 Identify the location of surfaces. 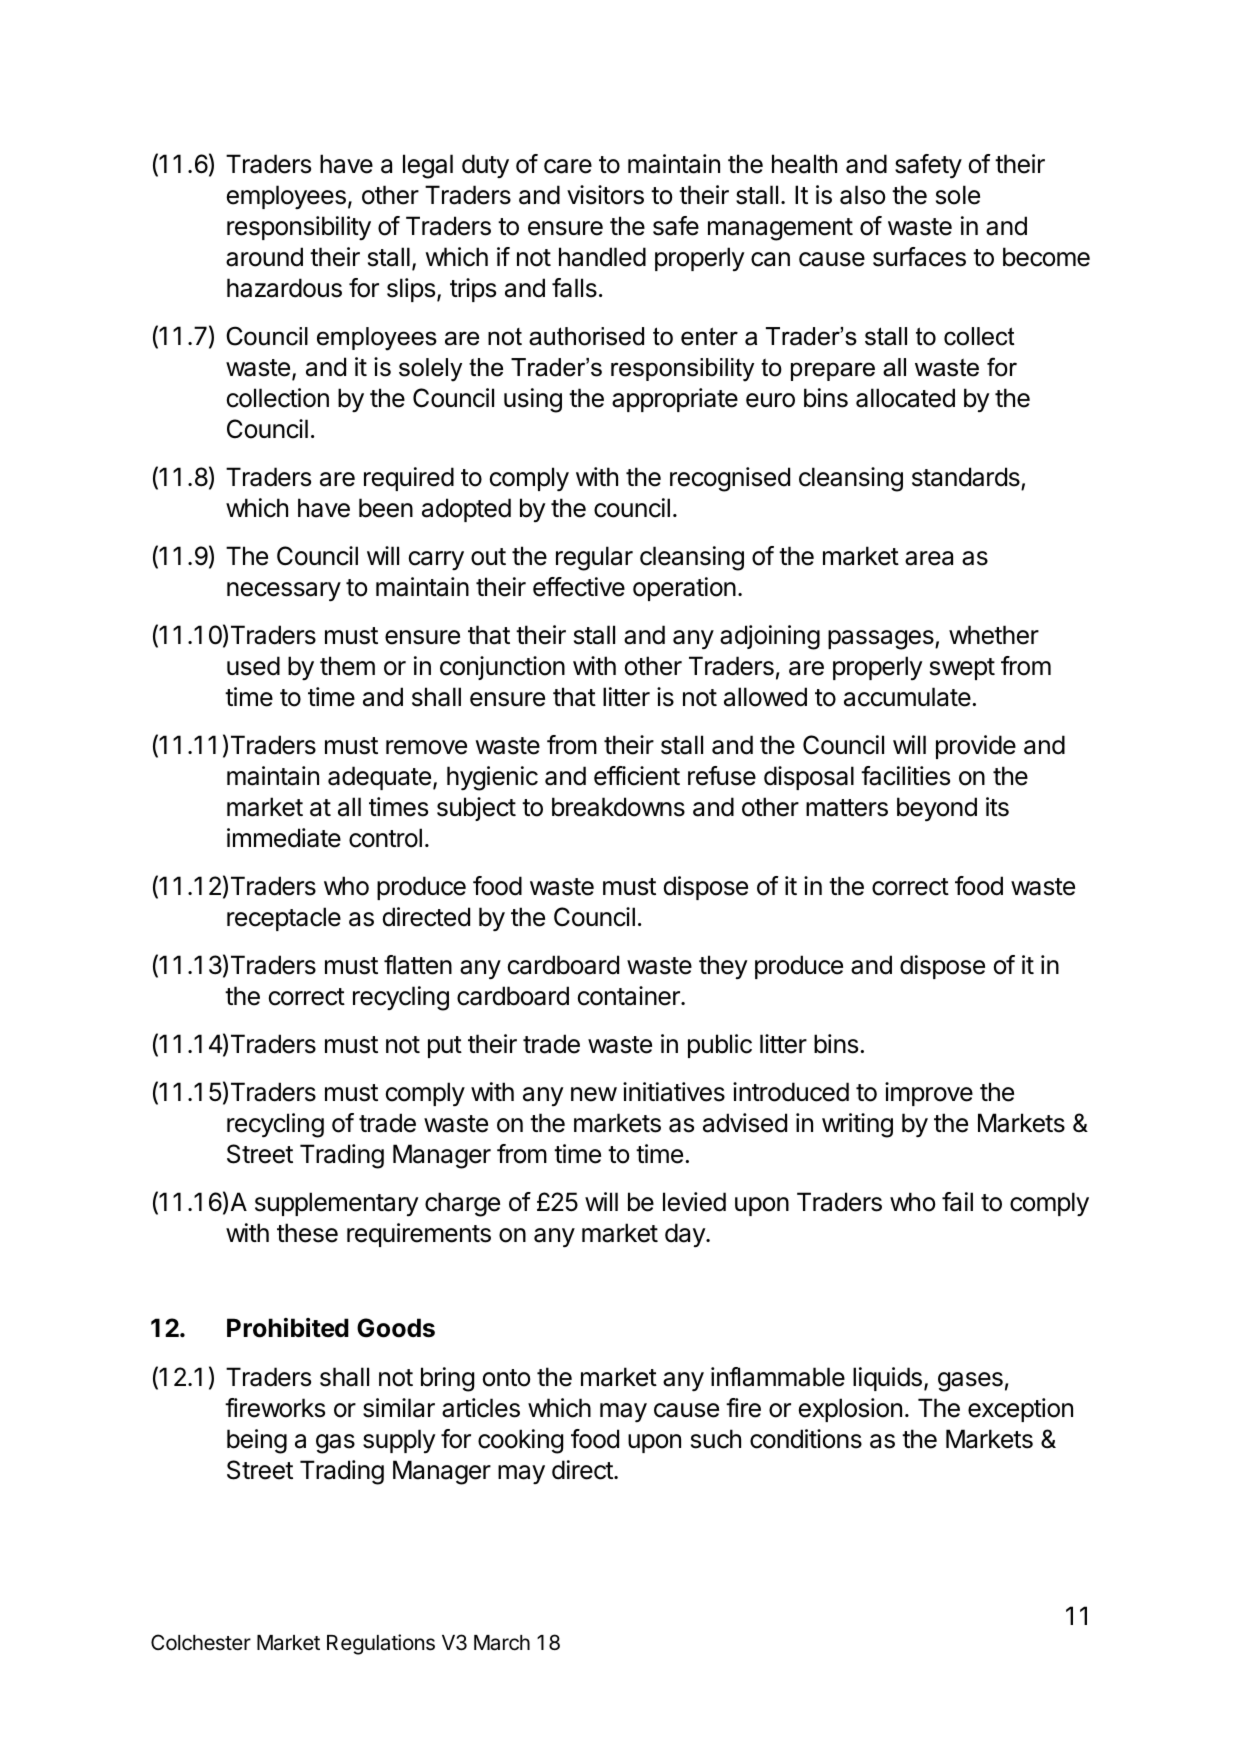
(919, 257).
